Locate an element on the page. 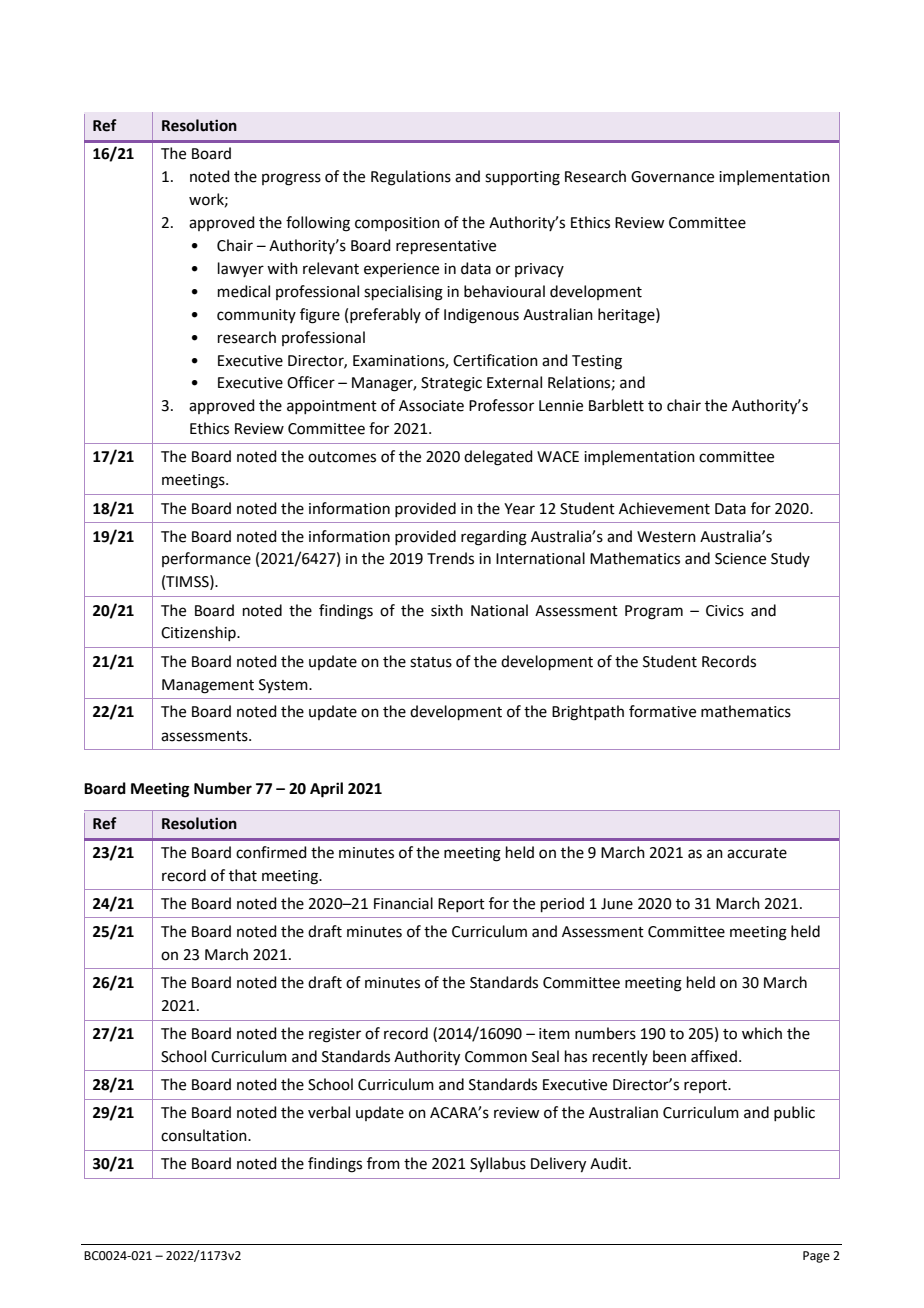 This document has width=924, height=1308. progress is located at coordinates (291, 179).
